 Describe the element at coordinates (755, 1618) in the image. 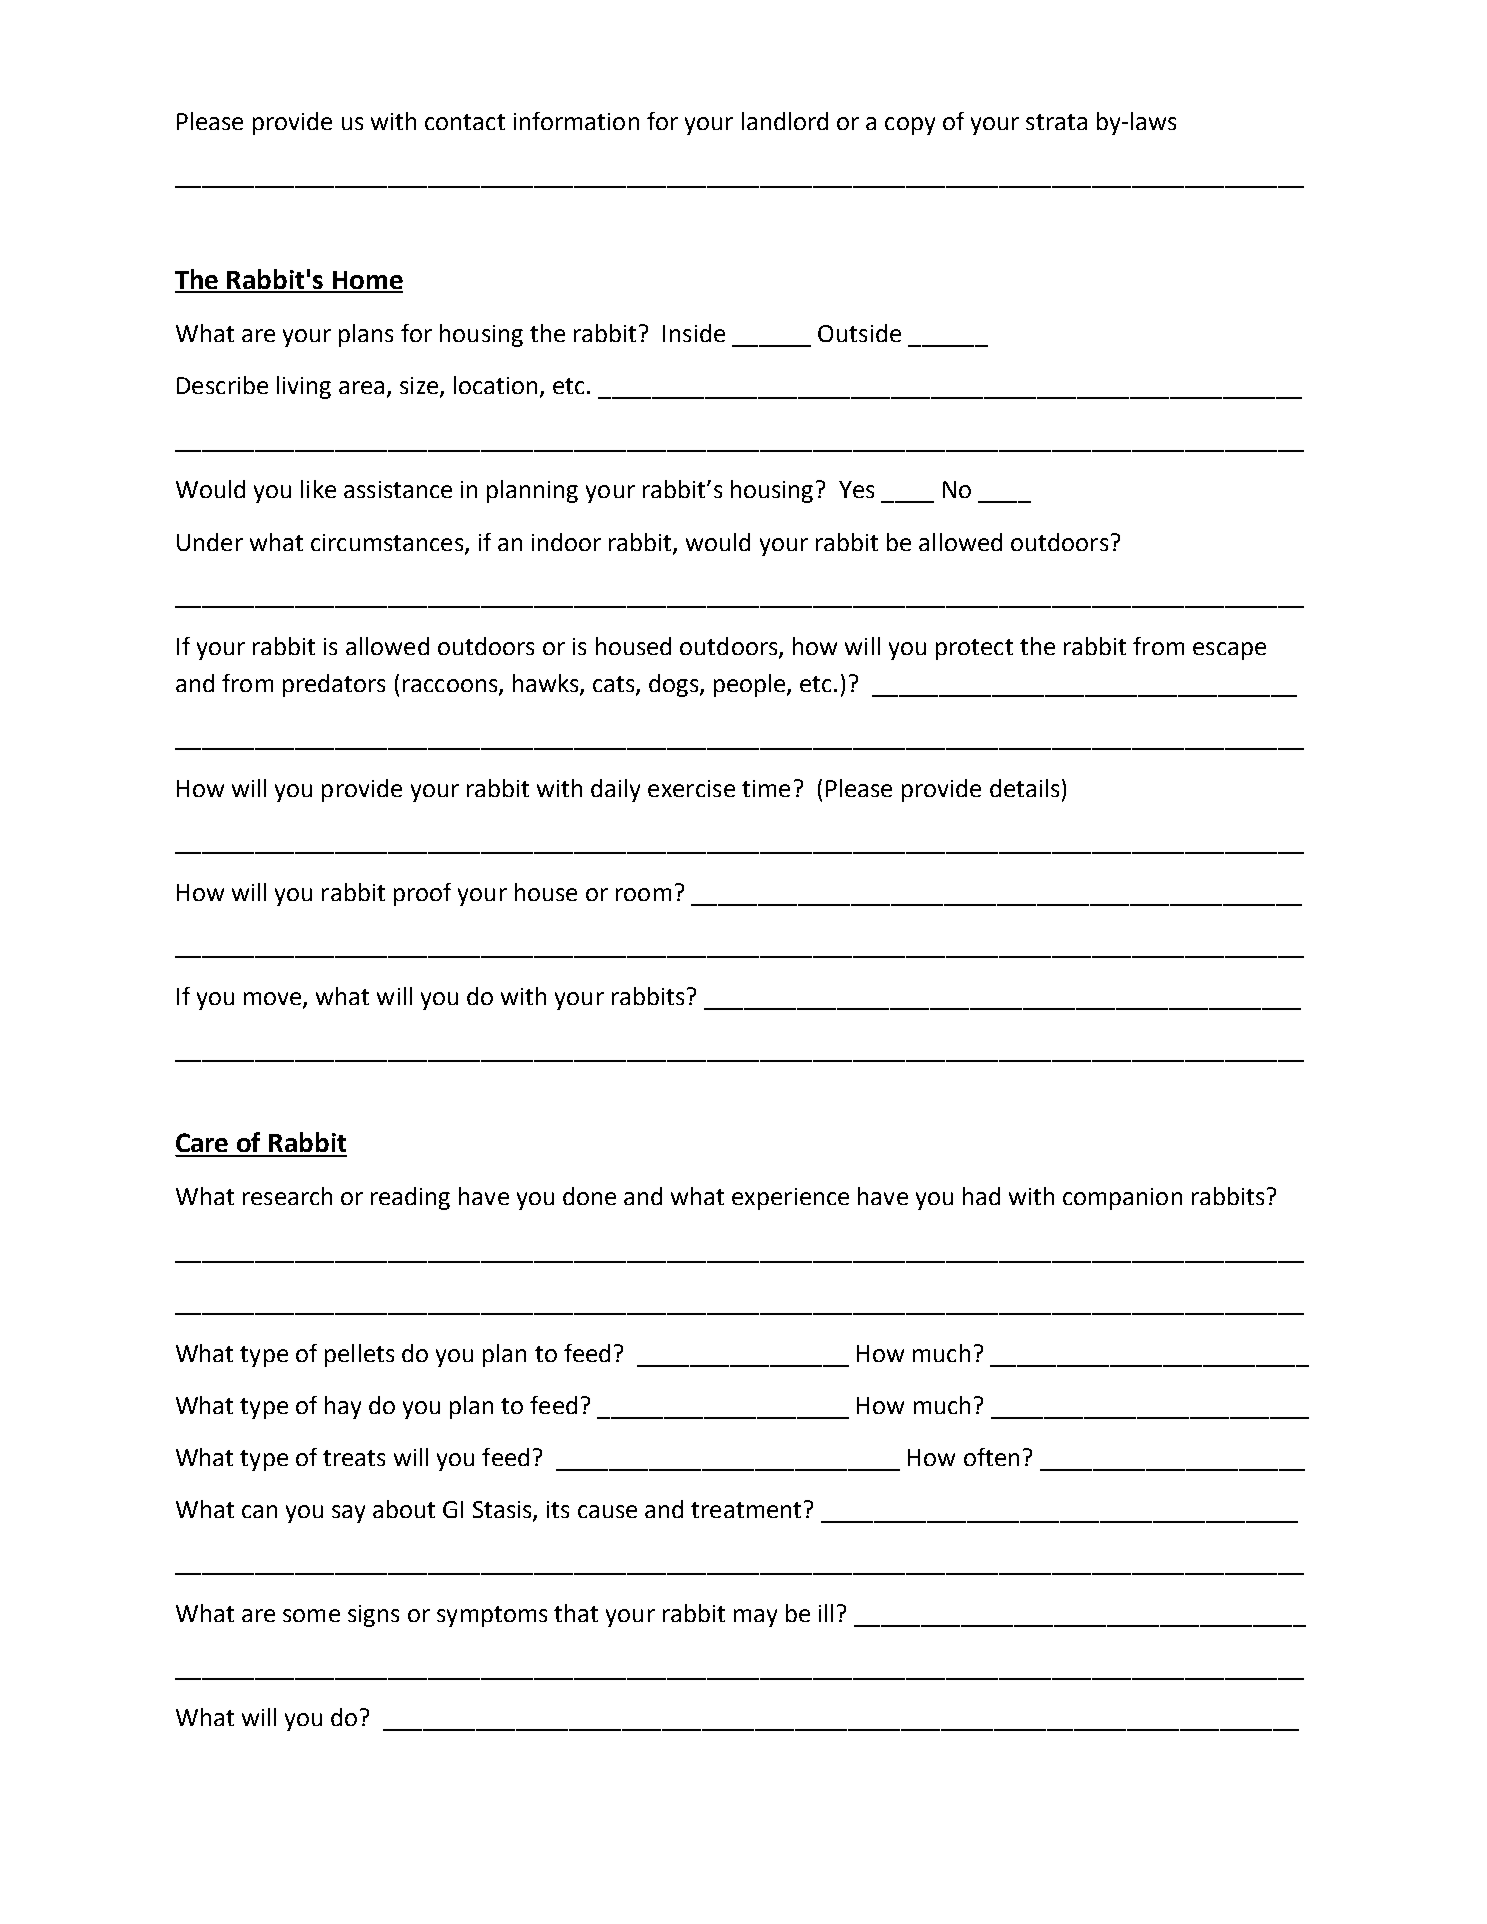

I see `may` at that location.
